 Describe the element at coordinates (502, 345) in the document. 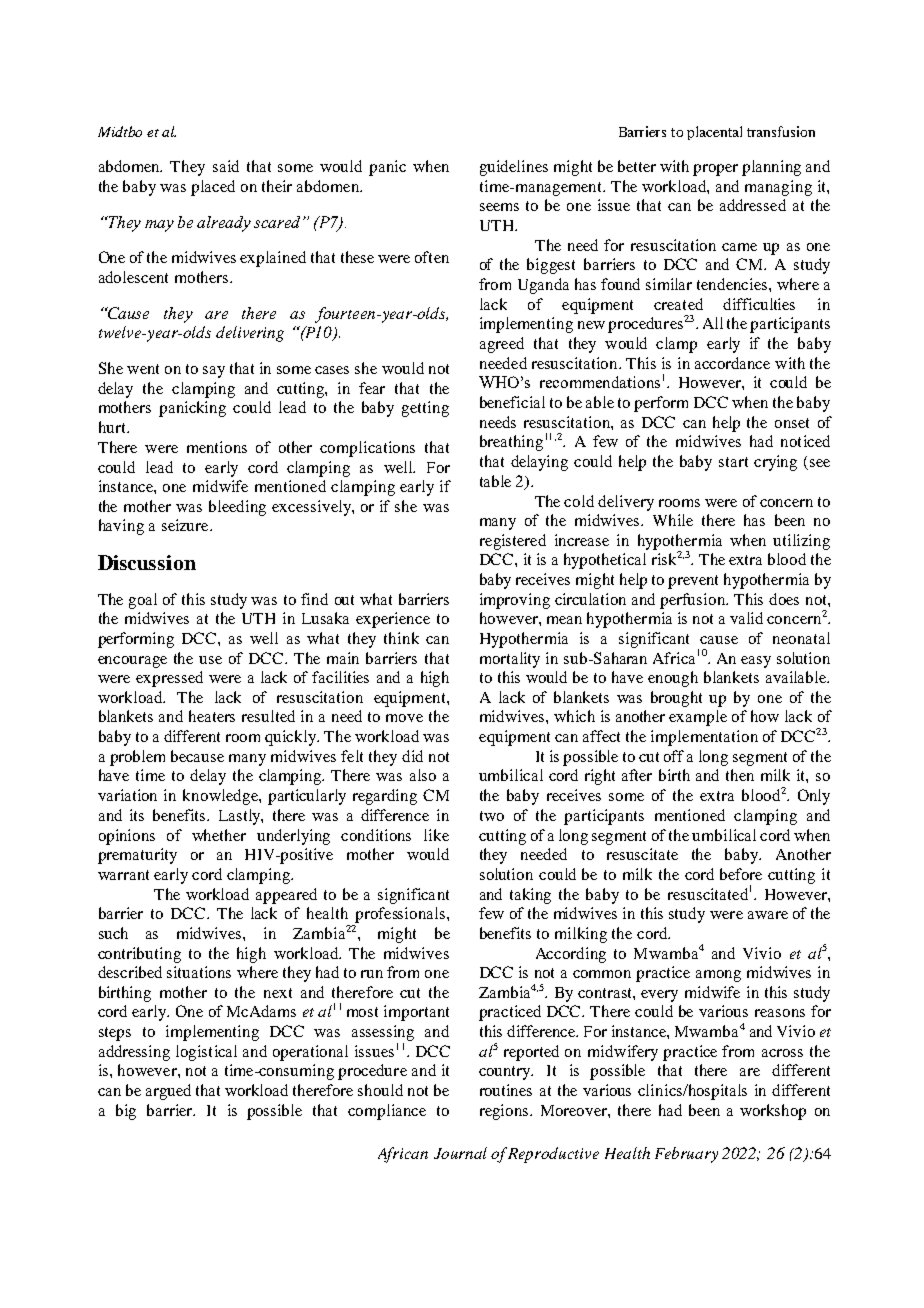

I see `agreed` at that location.
